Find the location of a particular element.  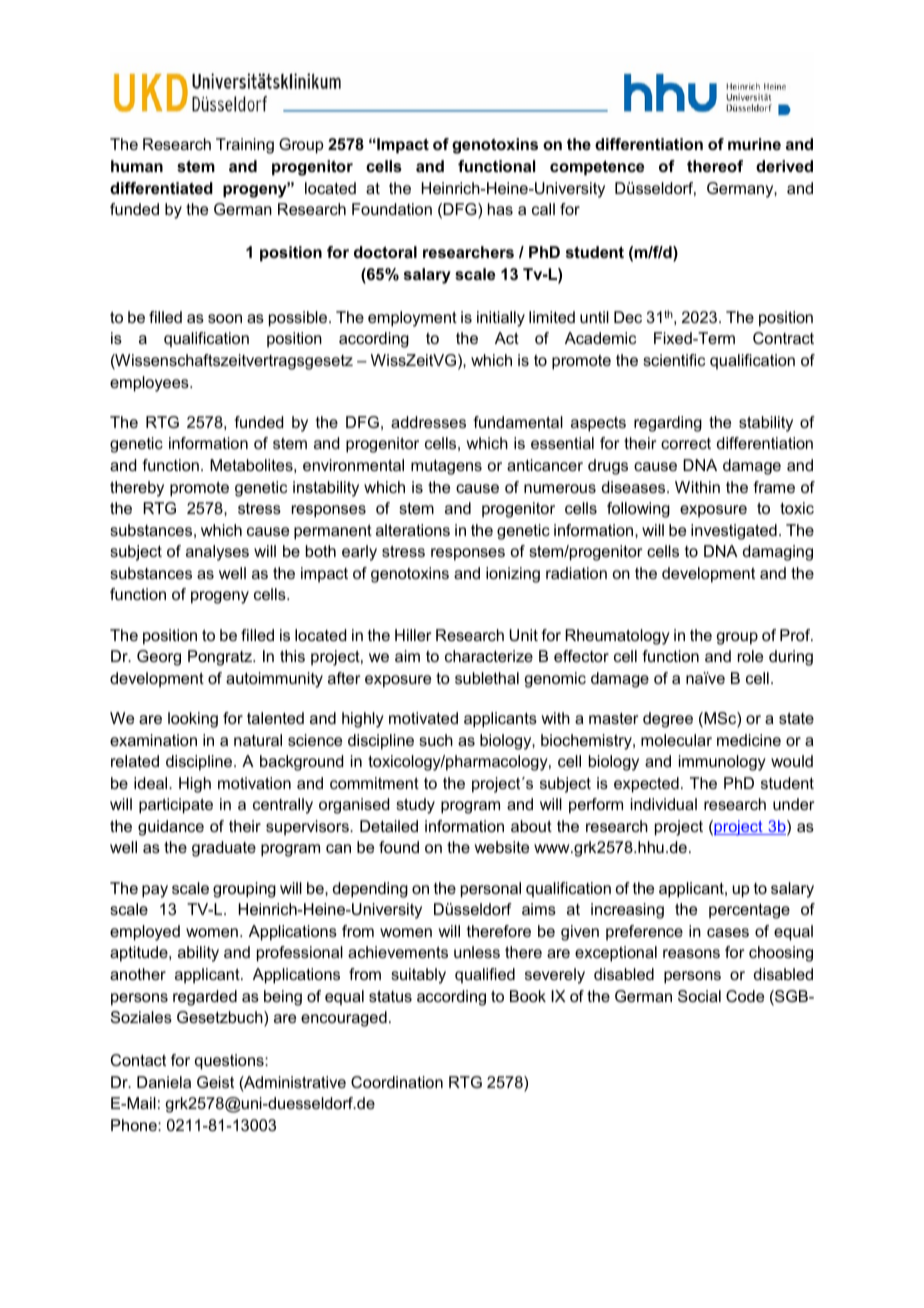

murine is located at coordinates (754, 144).
